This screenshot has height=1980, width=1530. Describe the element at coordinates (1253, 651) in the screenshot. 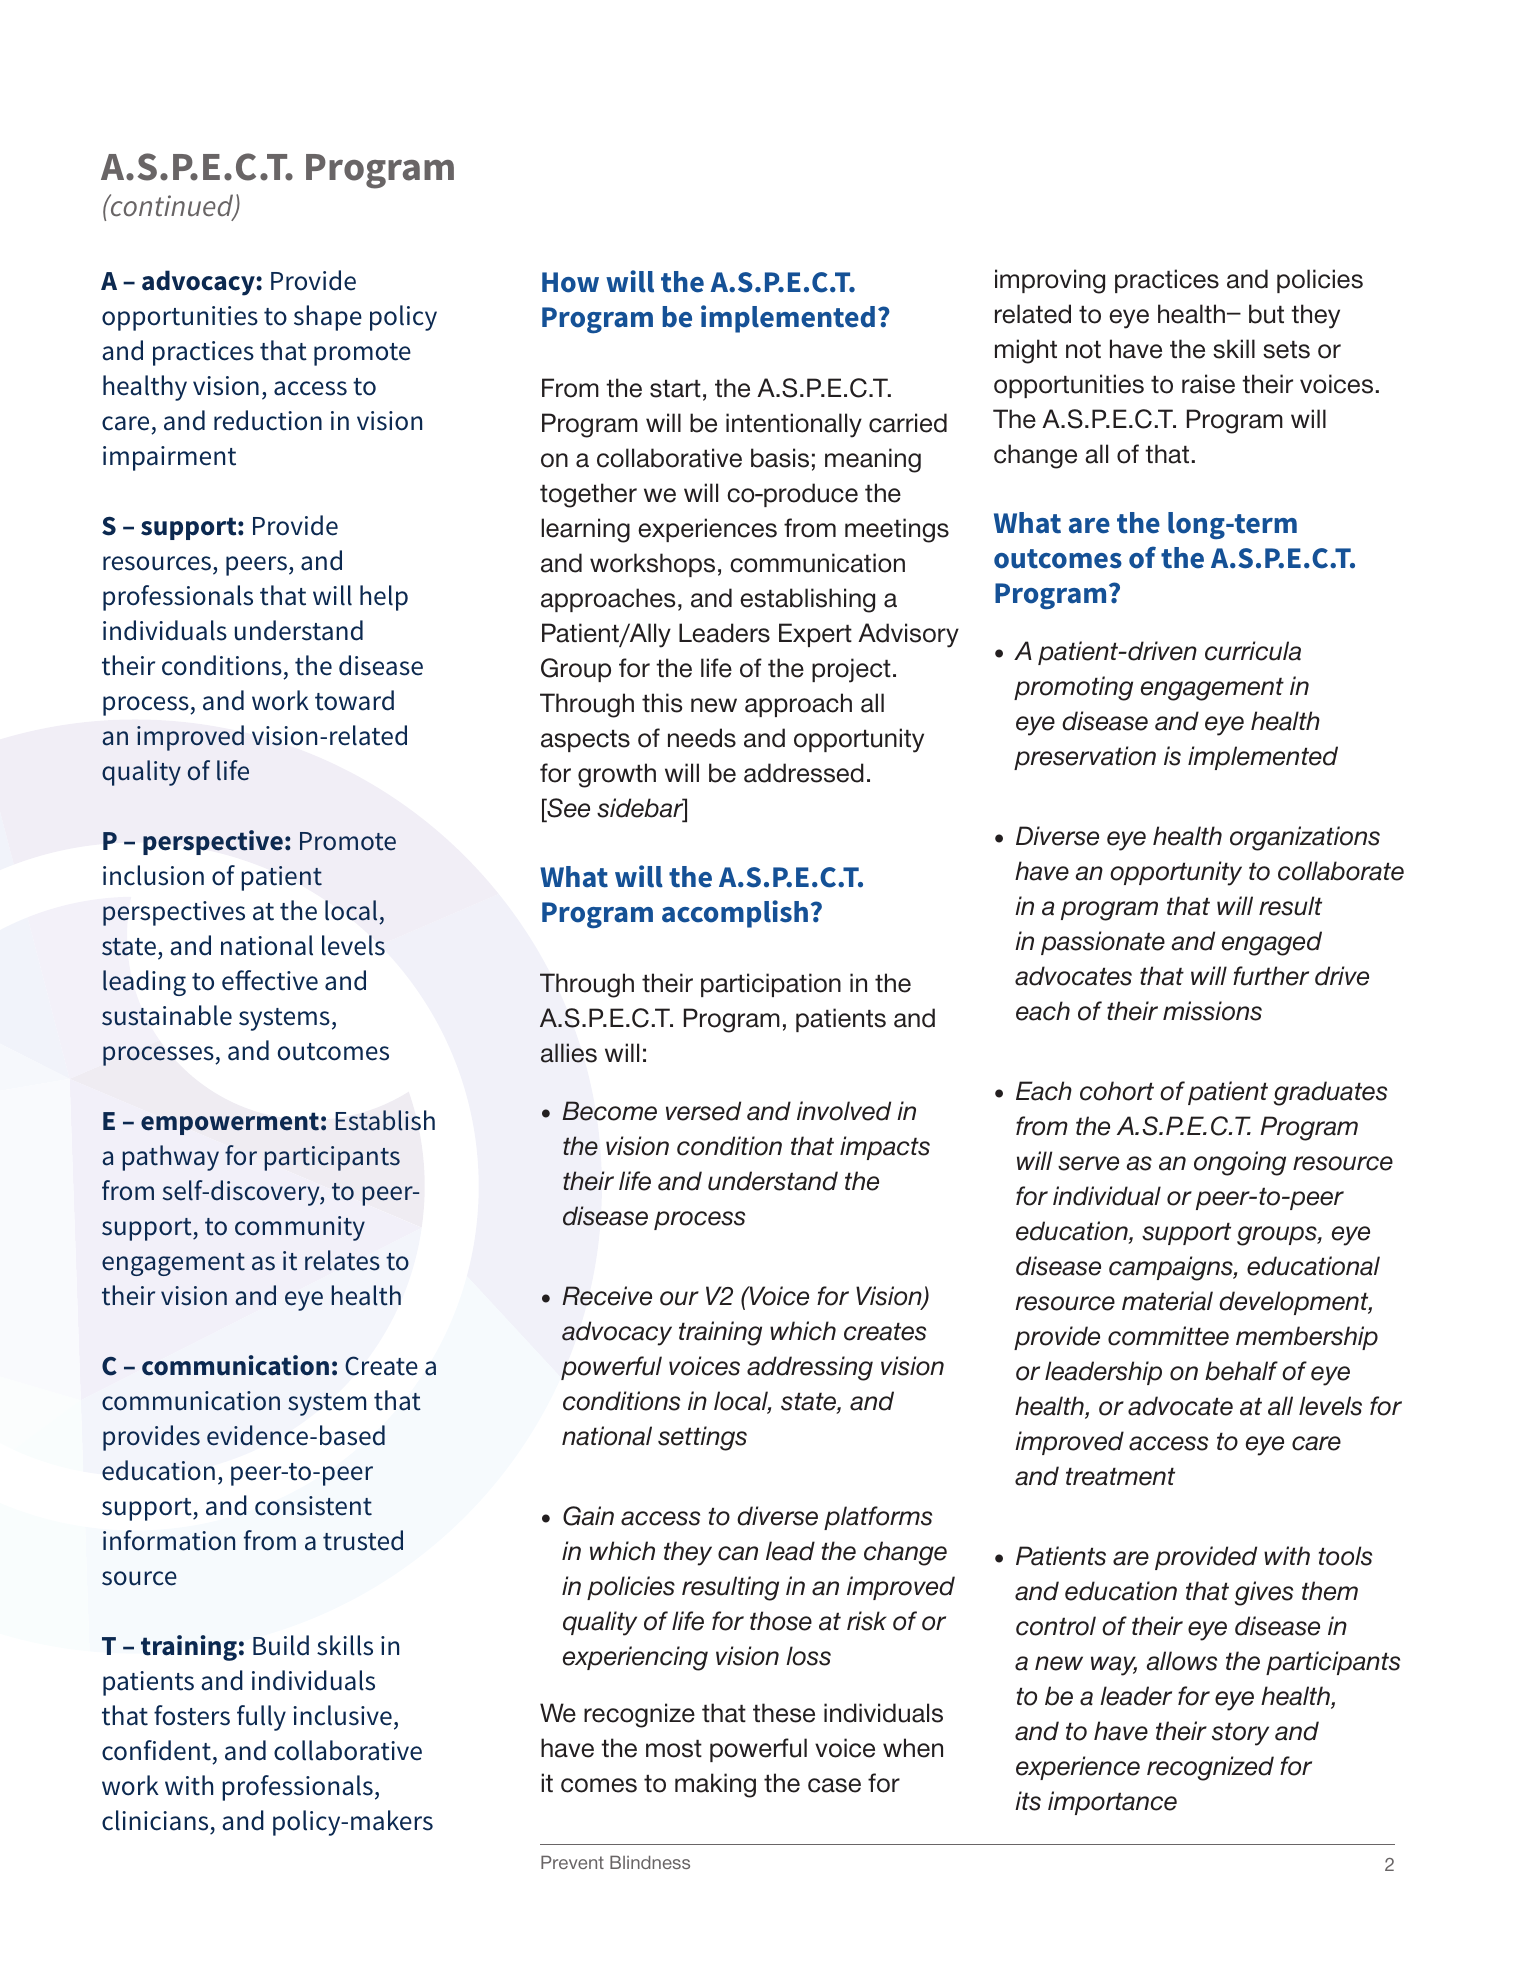

I see `curricula` at that location.
